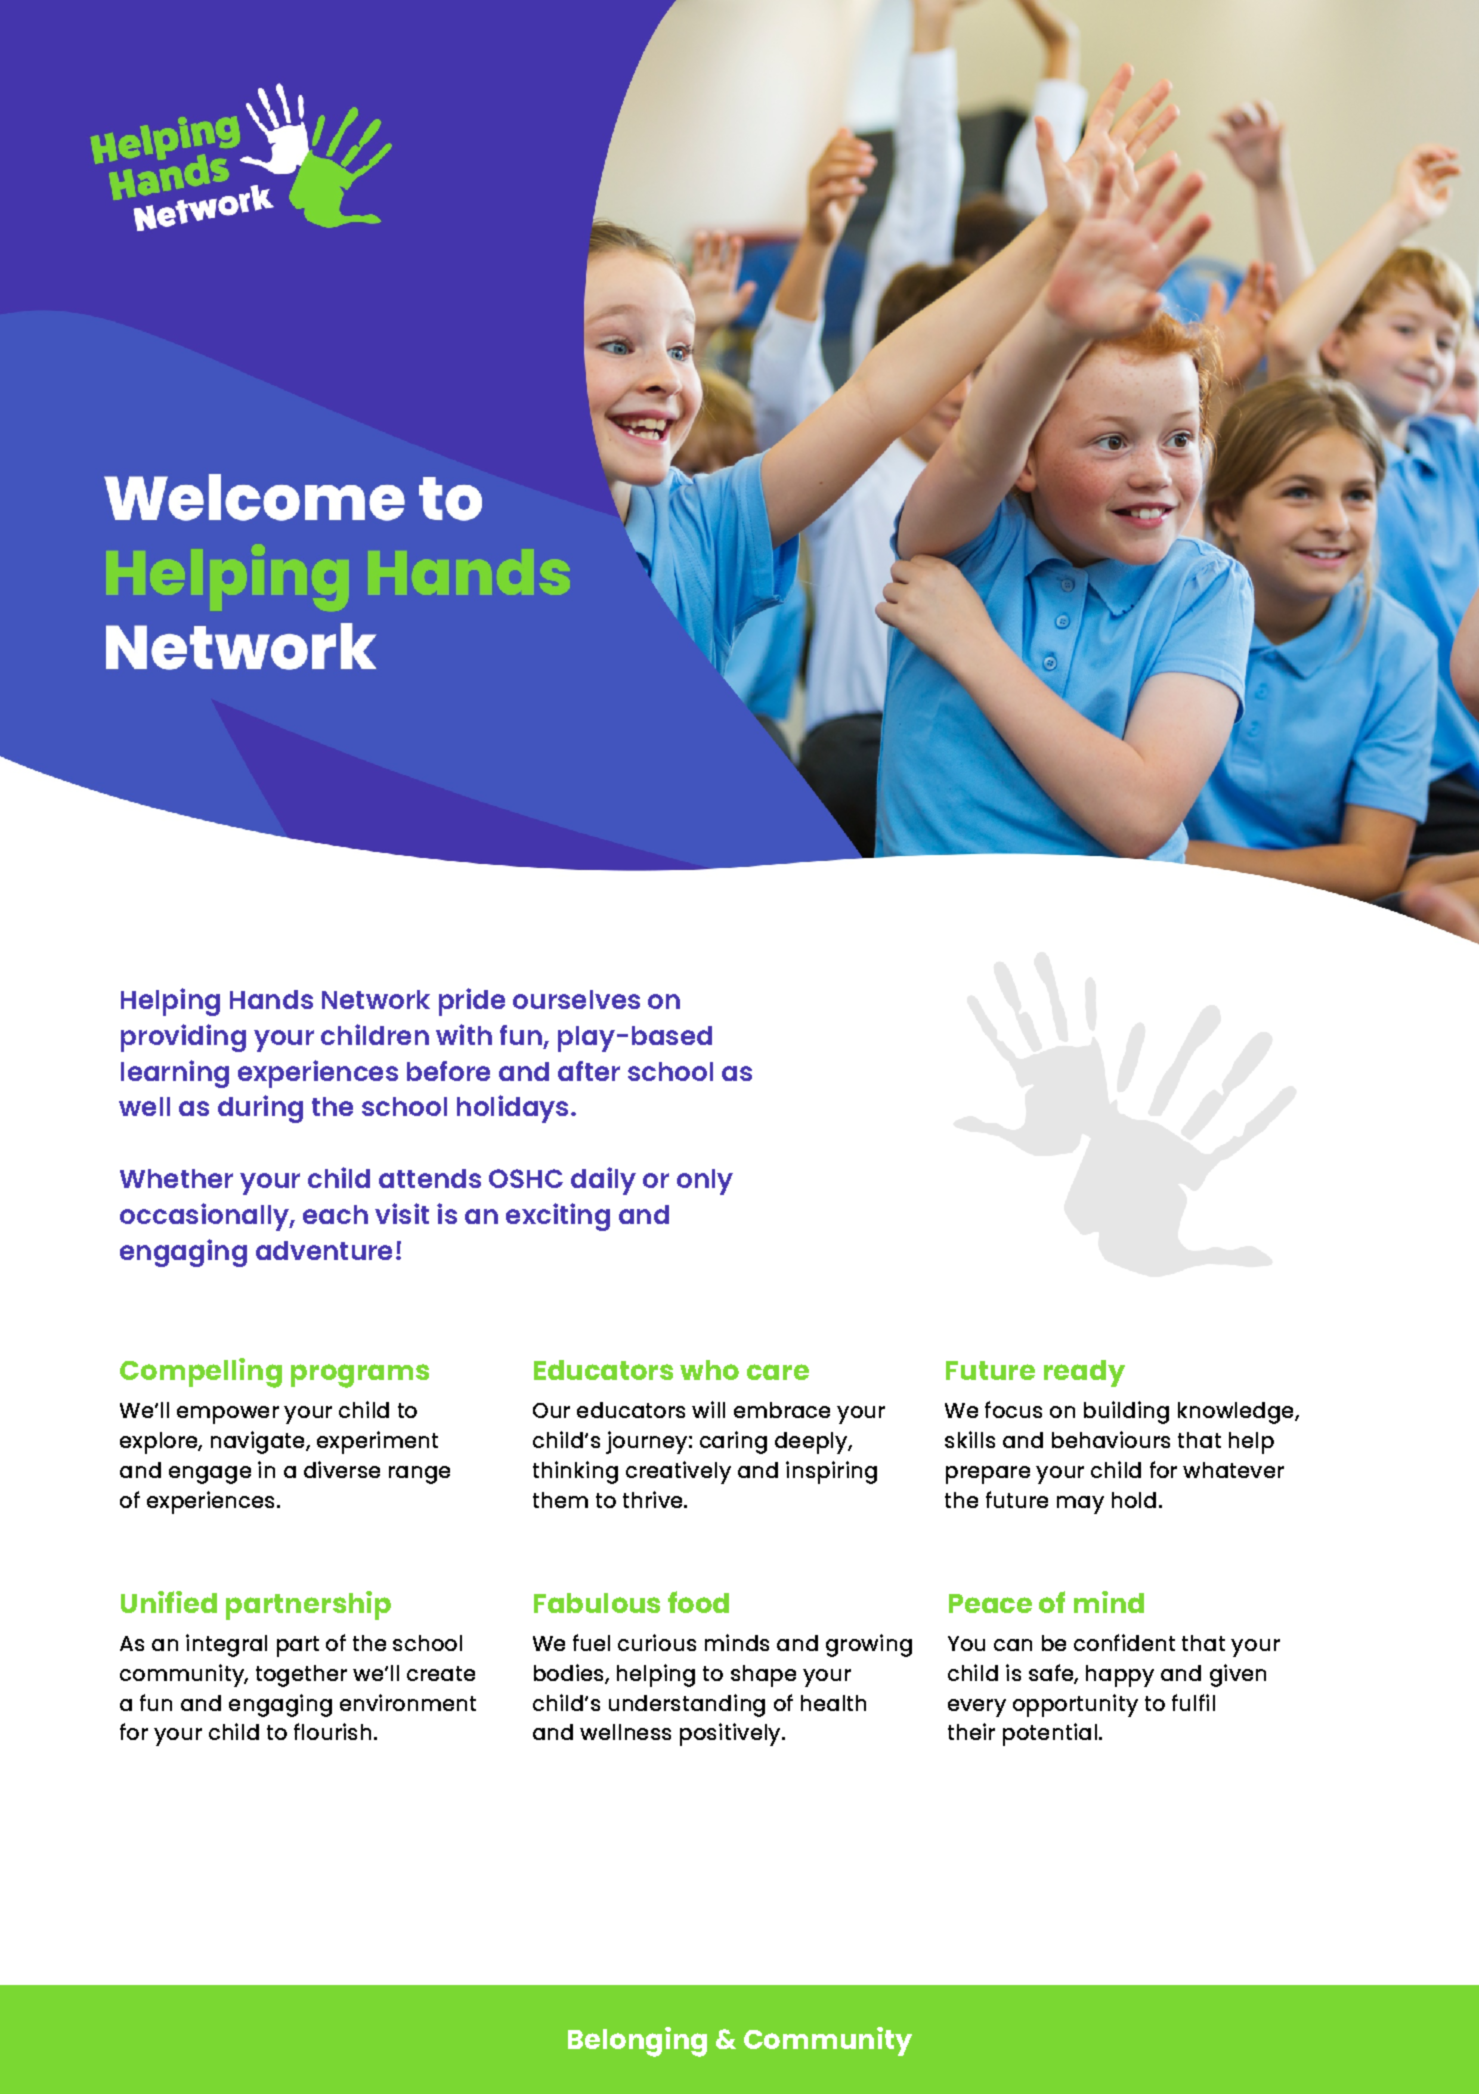  What do you see at coordinates (1080, 1505) in the screenshot?
I see `may` at bounding box center [1080, 1505].
